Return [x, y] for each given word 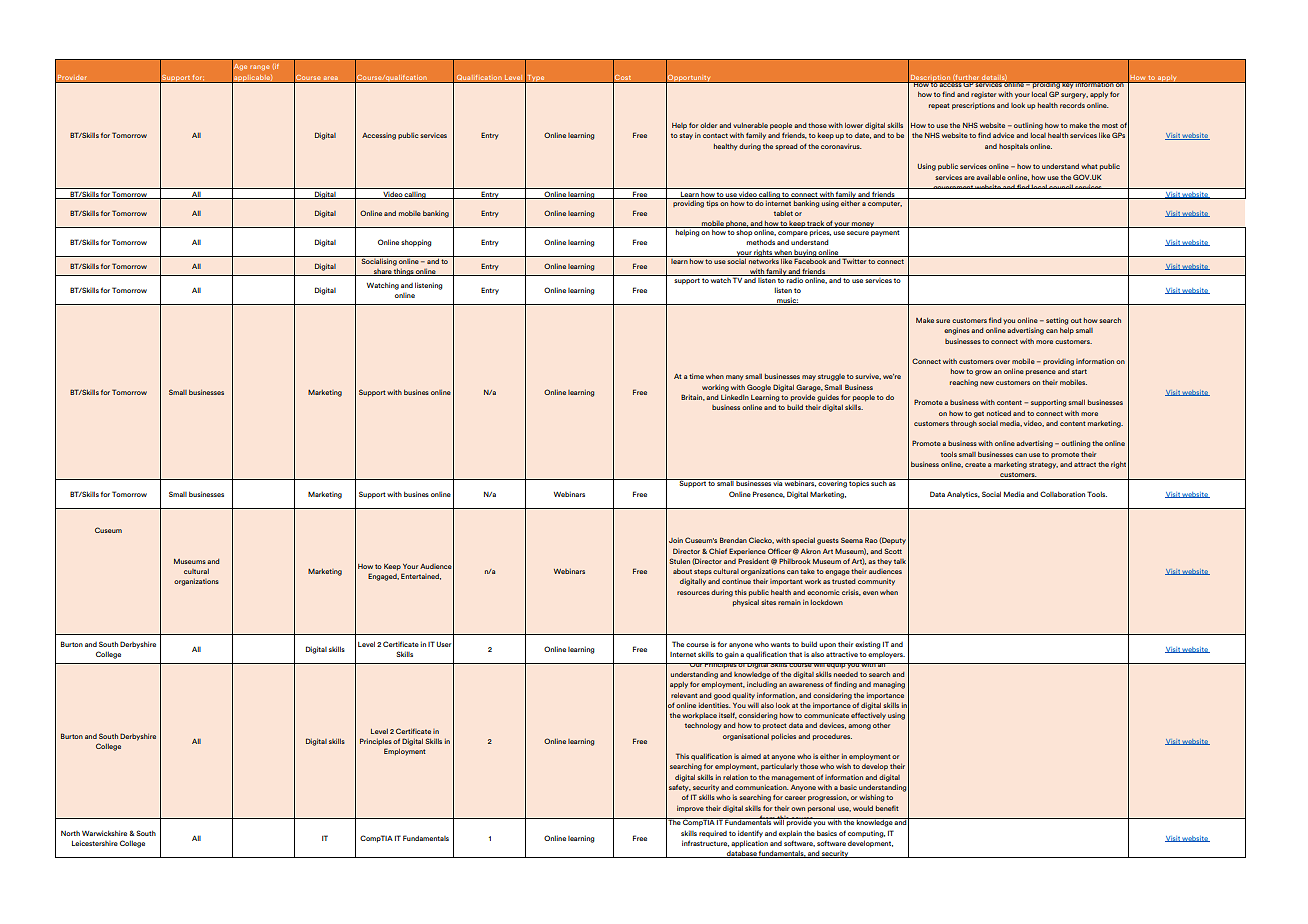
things [403, 272]
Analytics [963, 495]
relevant [684, 695]
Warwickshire [106, 833]
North [70, 833]
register [983, 95]
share [382, 272]
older [708, 125]
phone [737, 224]
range [259, 68]
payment [886, 232]
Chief [718, 551]
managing [889, 685]
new [987, 383]
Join [676, 540]
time [696, 376]
